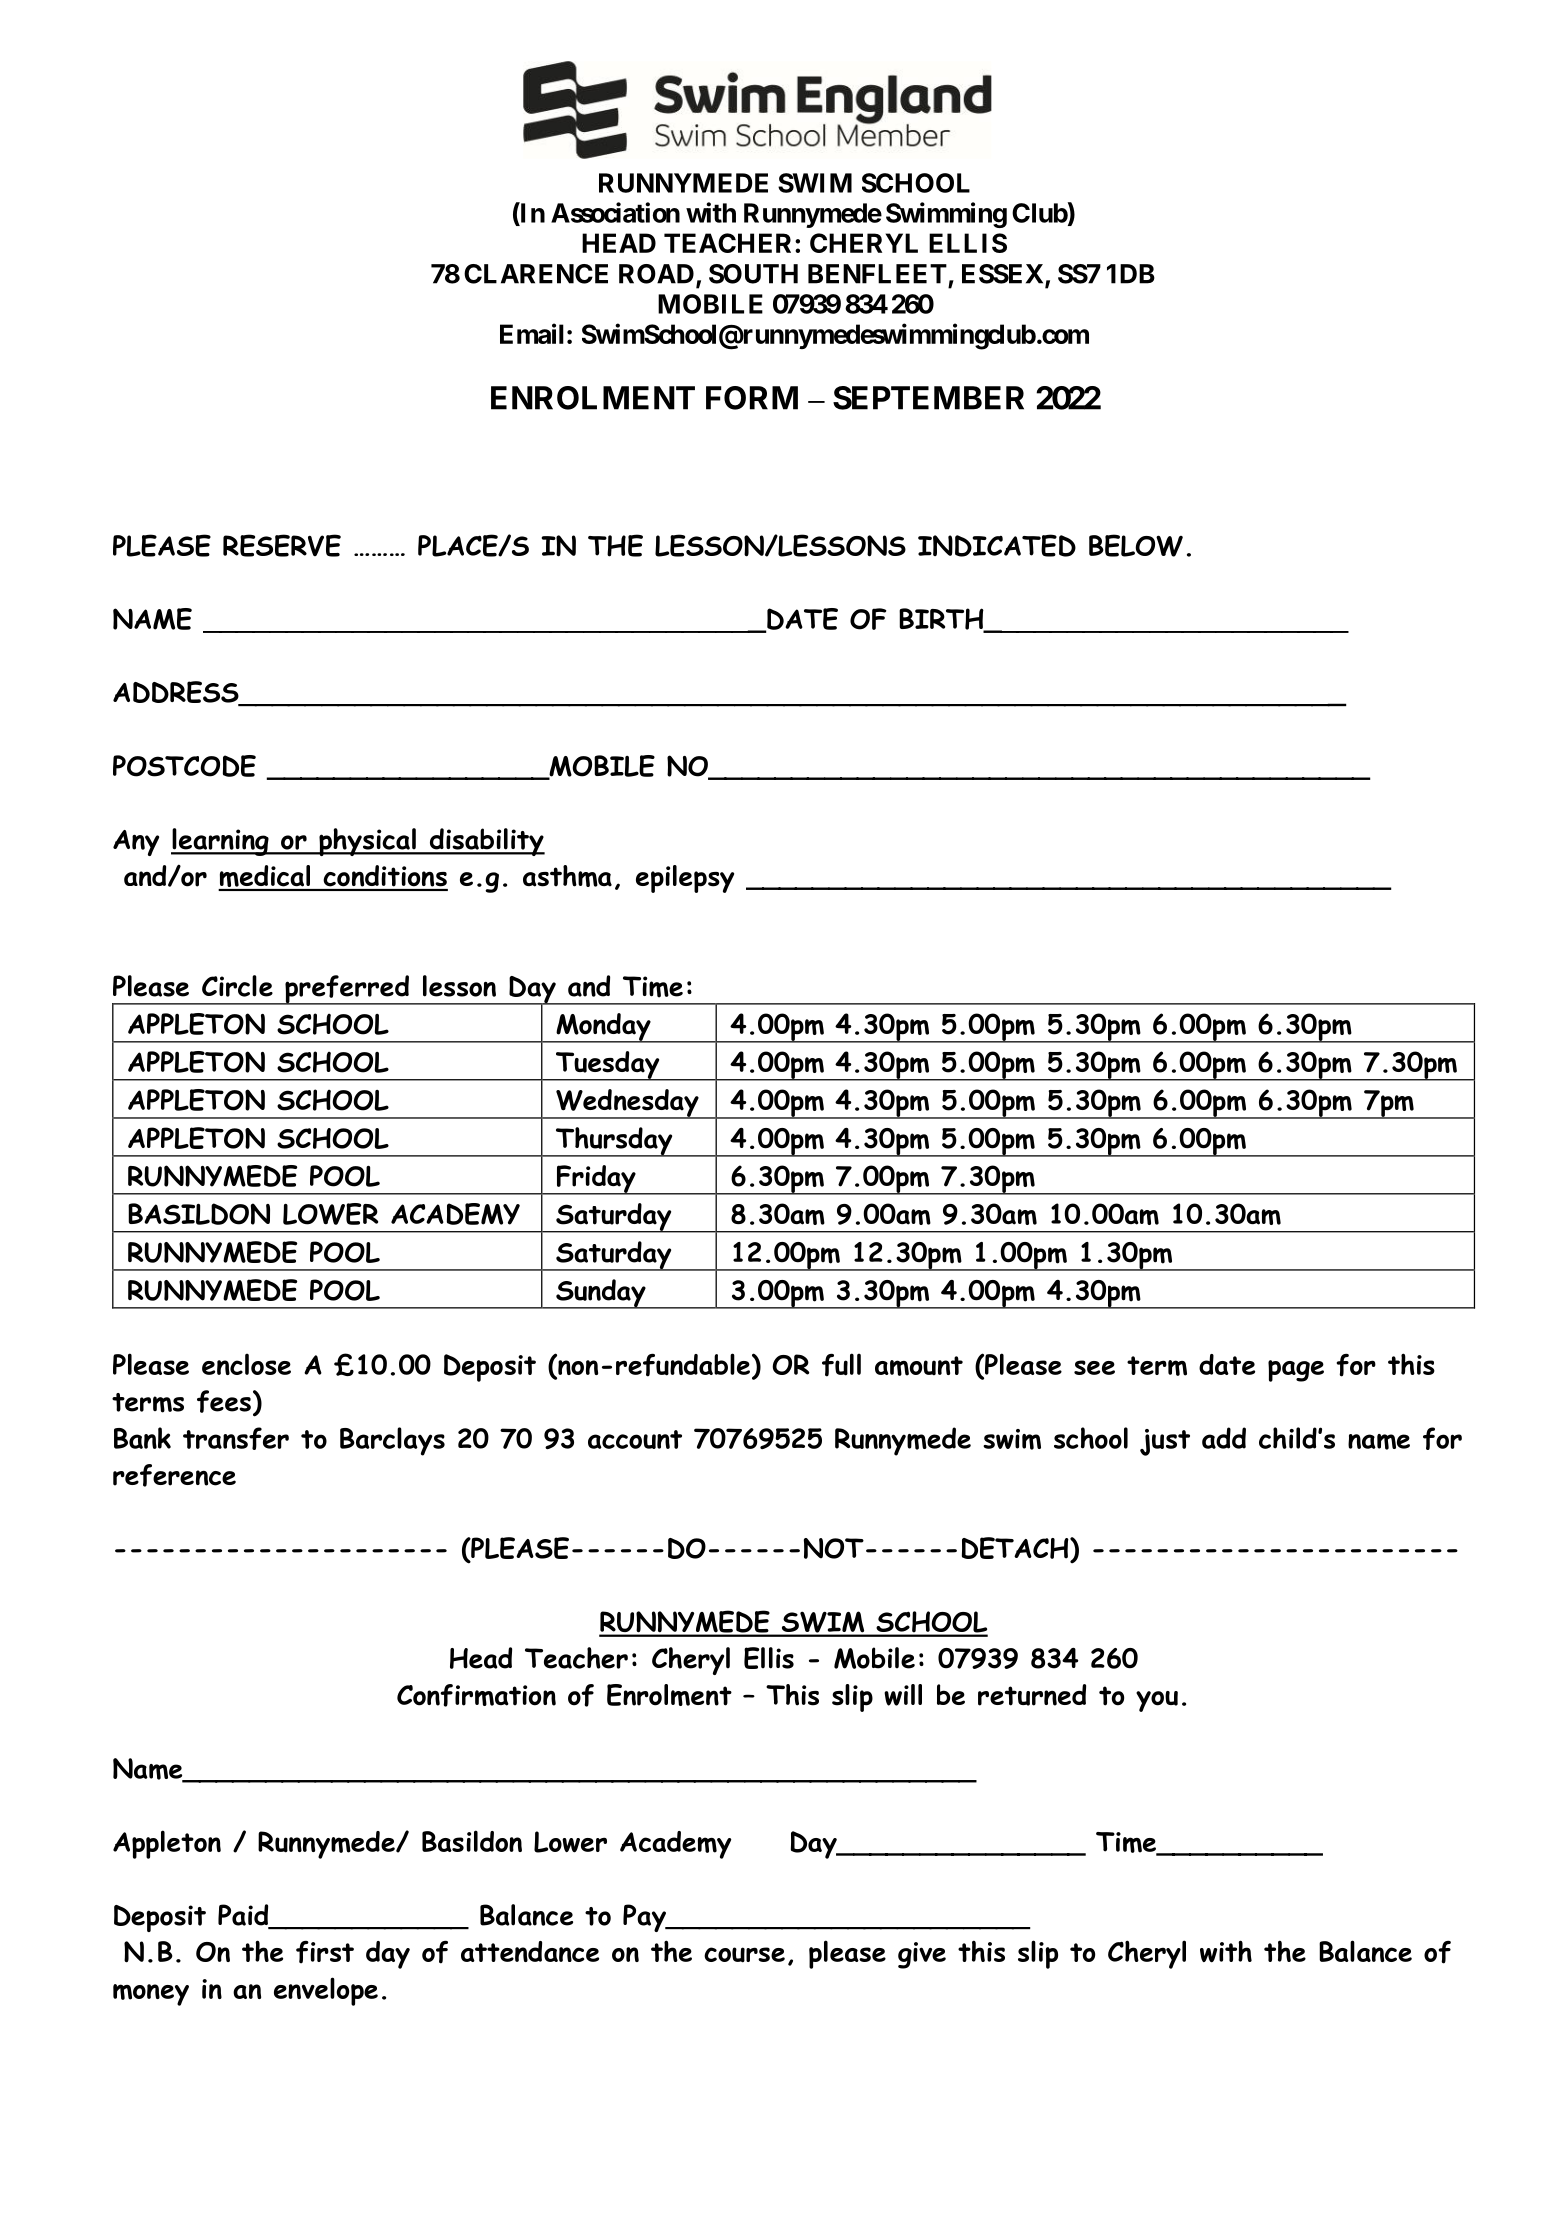 This screenshot has width=1568, height=2216. What do you see at coordinates (536, 274) in the screenshot?
I see `CLARENCE` at bounding box center [536, 274].
